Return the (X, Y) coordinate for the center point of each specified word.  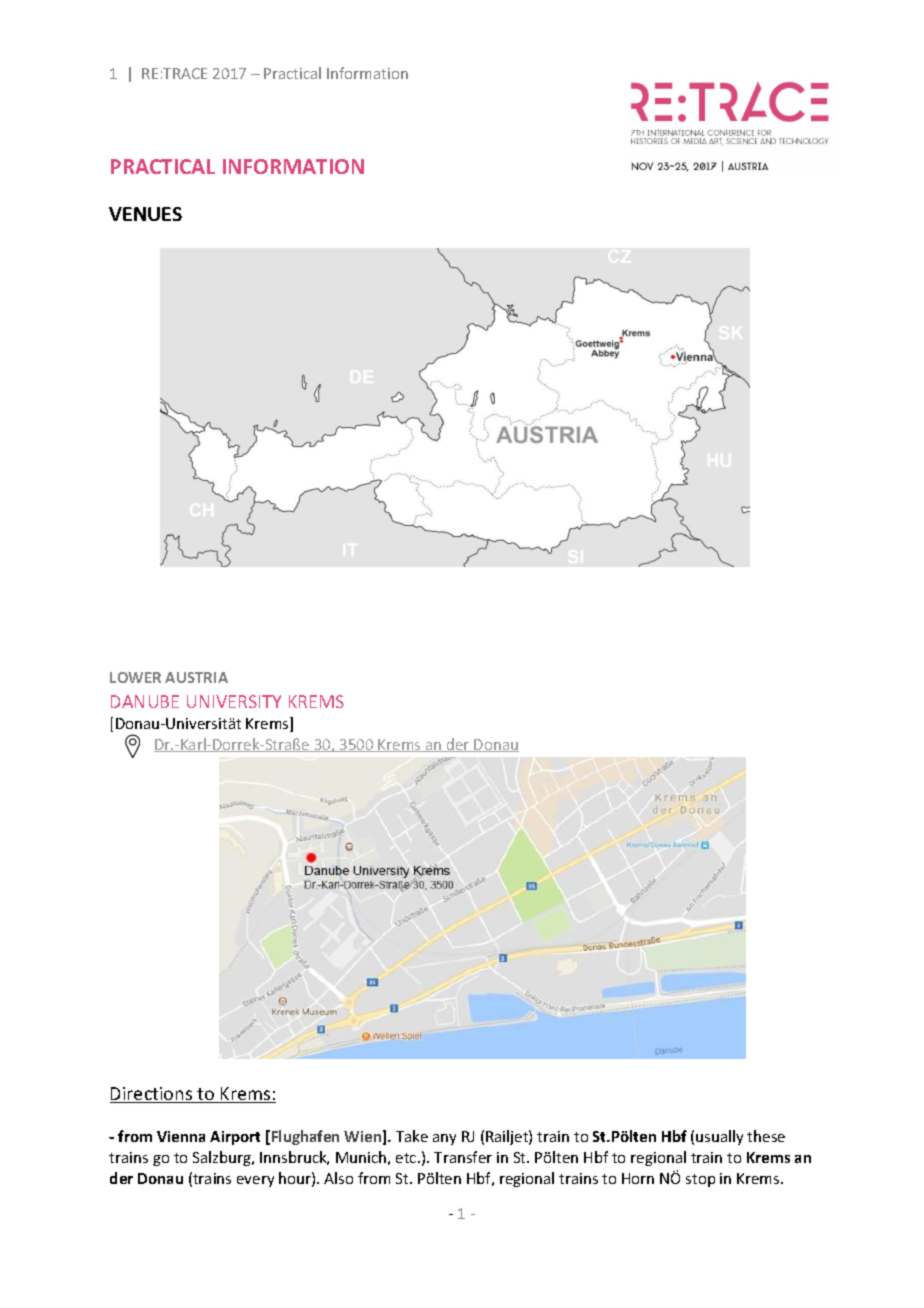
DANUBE (145, 701)
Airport (235, 1138)
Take (412, 1136)
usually (719, 1137)
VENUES (145, 214)
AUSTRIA (196, 677)
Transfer (463, 1157)
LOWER (135, 677)
